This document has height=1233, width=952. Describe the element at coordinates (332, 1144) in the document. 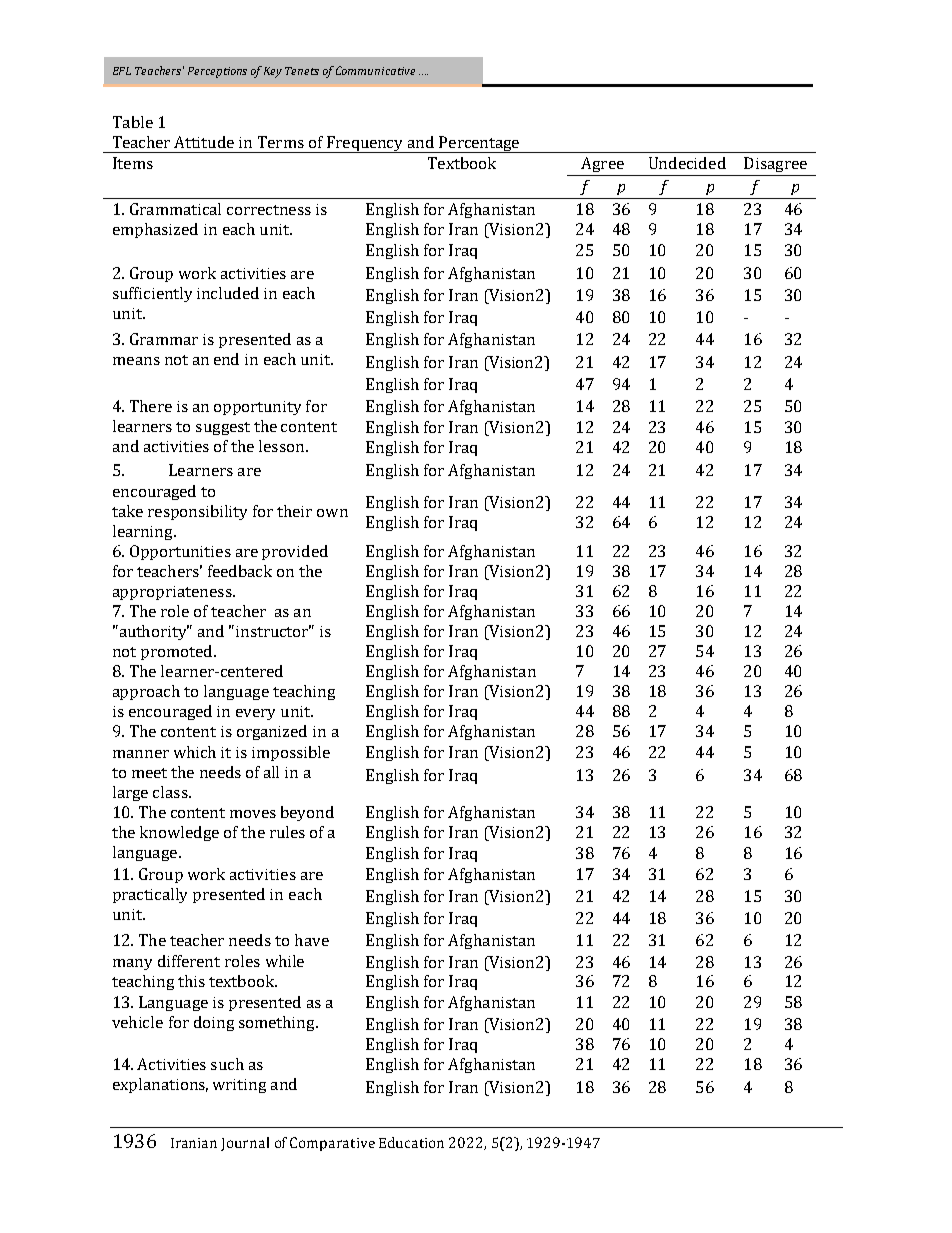

I see `Comparative` at that location.
